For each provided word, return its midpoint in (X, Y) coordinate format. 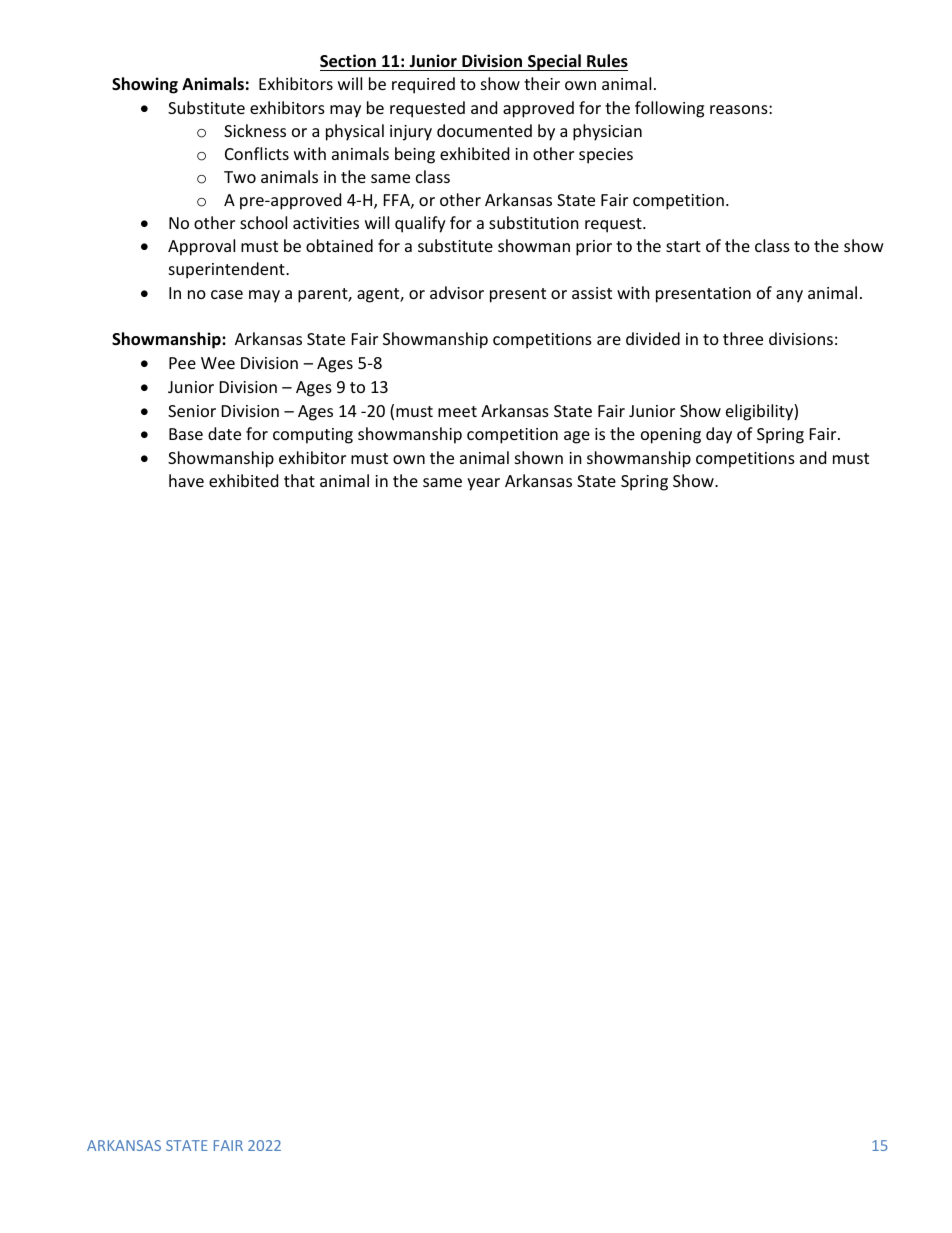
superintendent (228, 270)
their (542, 83)
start (683, 246)
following (669, 109)
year (483, 484)
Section (348, 61)
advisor (457, 292)
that (299, 480)
